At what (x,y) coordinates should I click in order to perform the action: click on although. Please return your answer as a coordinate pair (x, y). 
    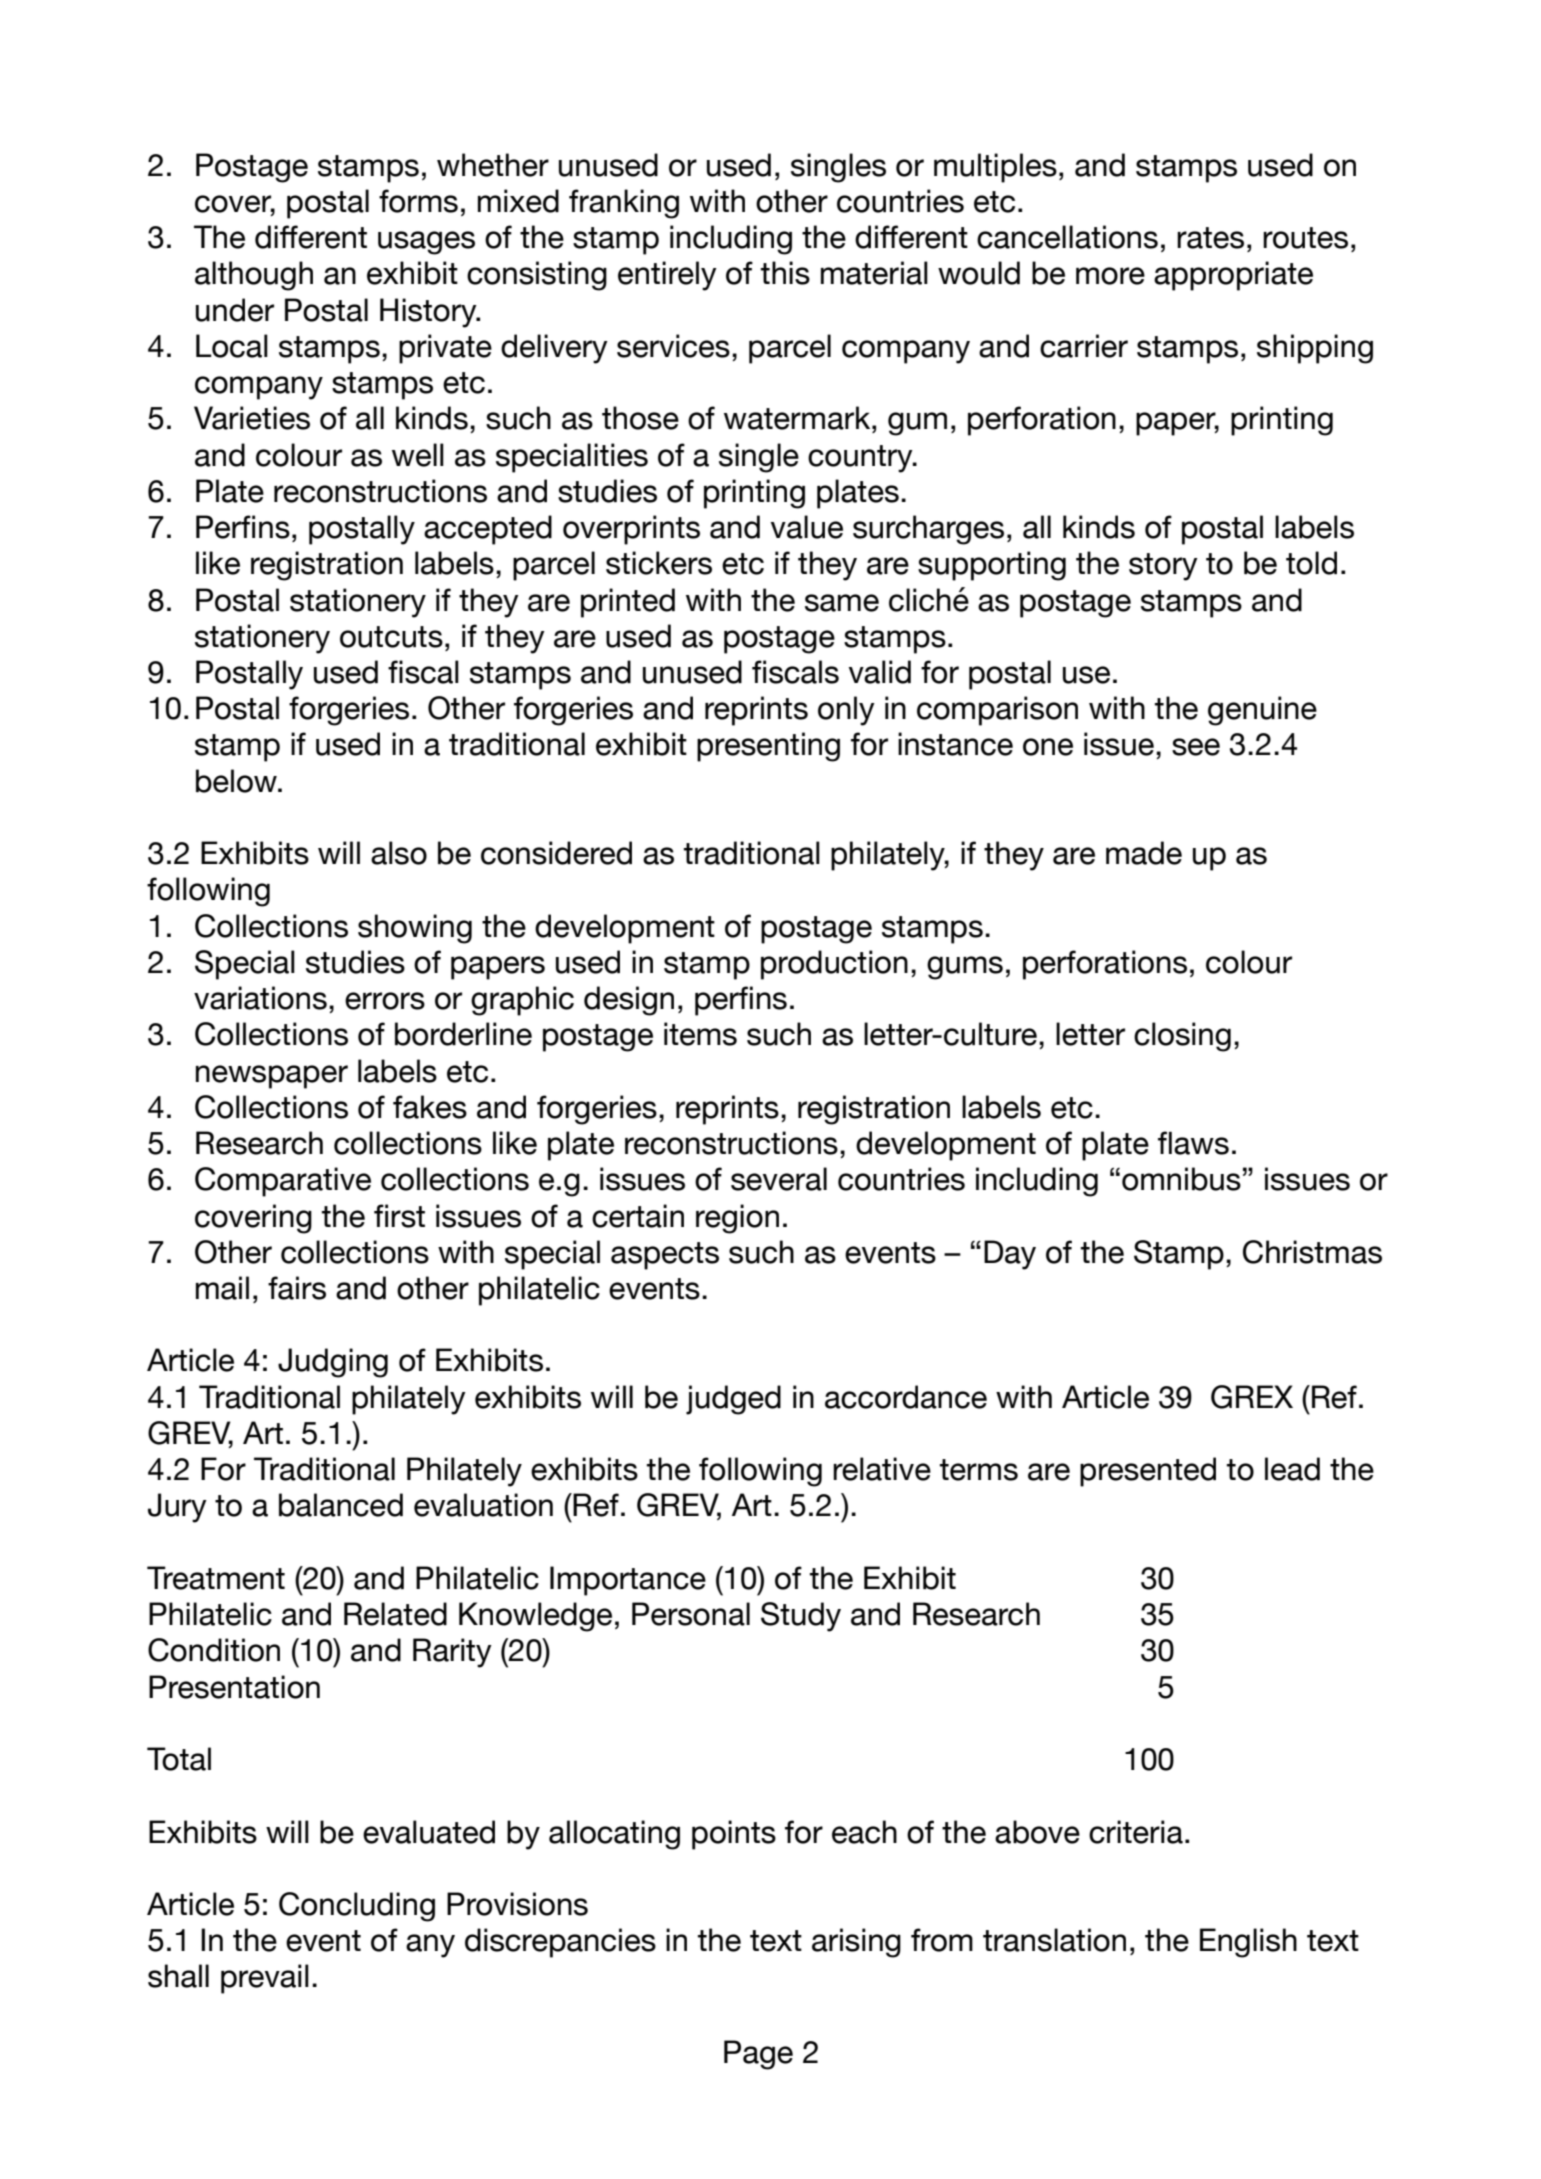
    Looking at the image, I should click on (254, 276).
